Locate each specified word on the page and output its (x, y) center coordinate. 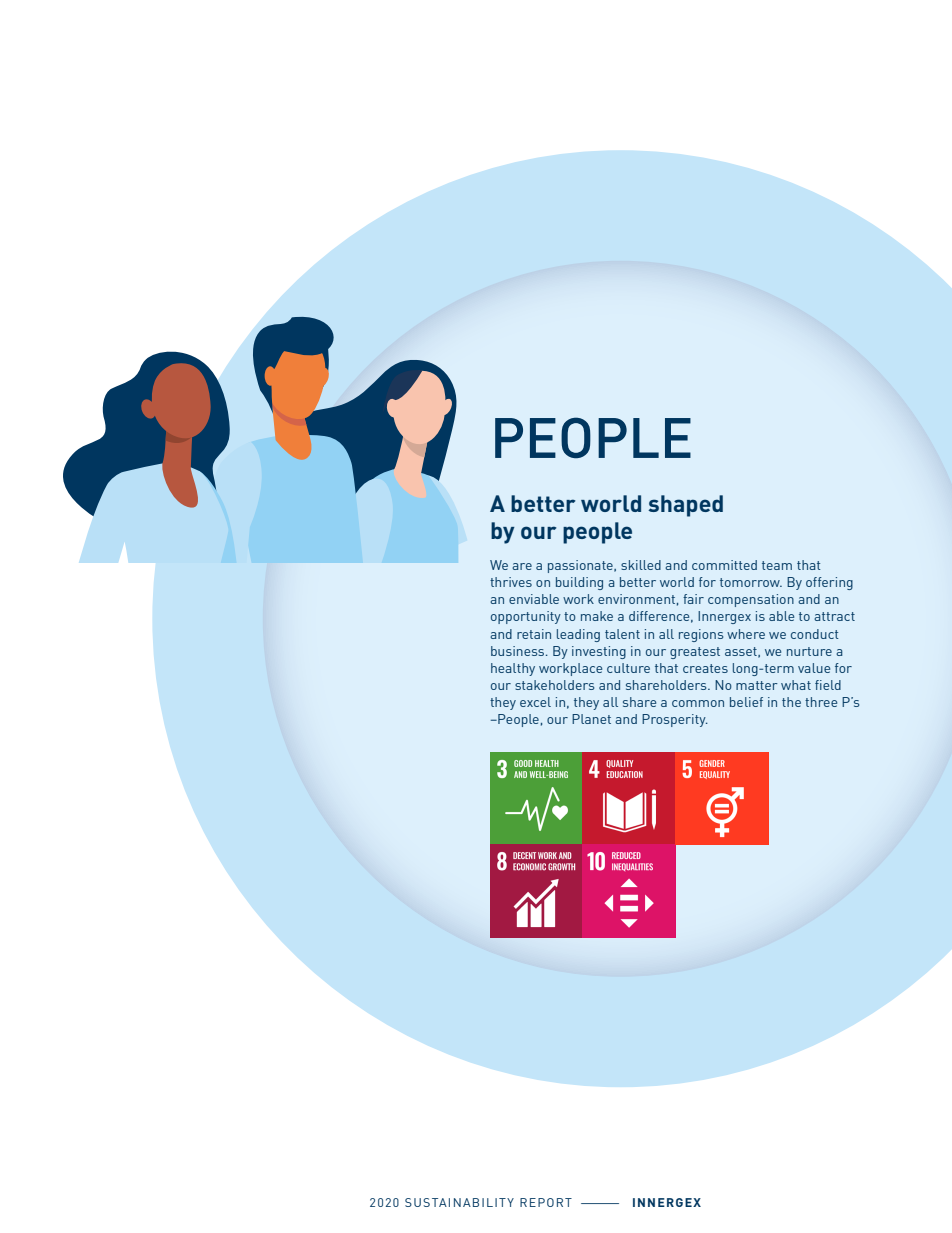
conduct (815, 634)
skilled (641, 565)
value (814, 668)
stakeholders (554, 685)
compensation (751, 600)
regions (701, 635)
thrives (511, 582)
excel (535, 702)
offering (829, 583)
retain (534, 634)
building (579, 583)
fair (693, 599)
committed (724, 565)
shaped (685, 506)
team (777, 565)
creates (705, 668)
